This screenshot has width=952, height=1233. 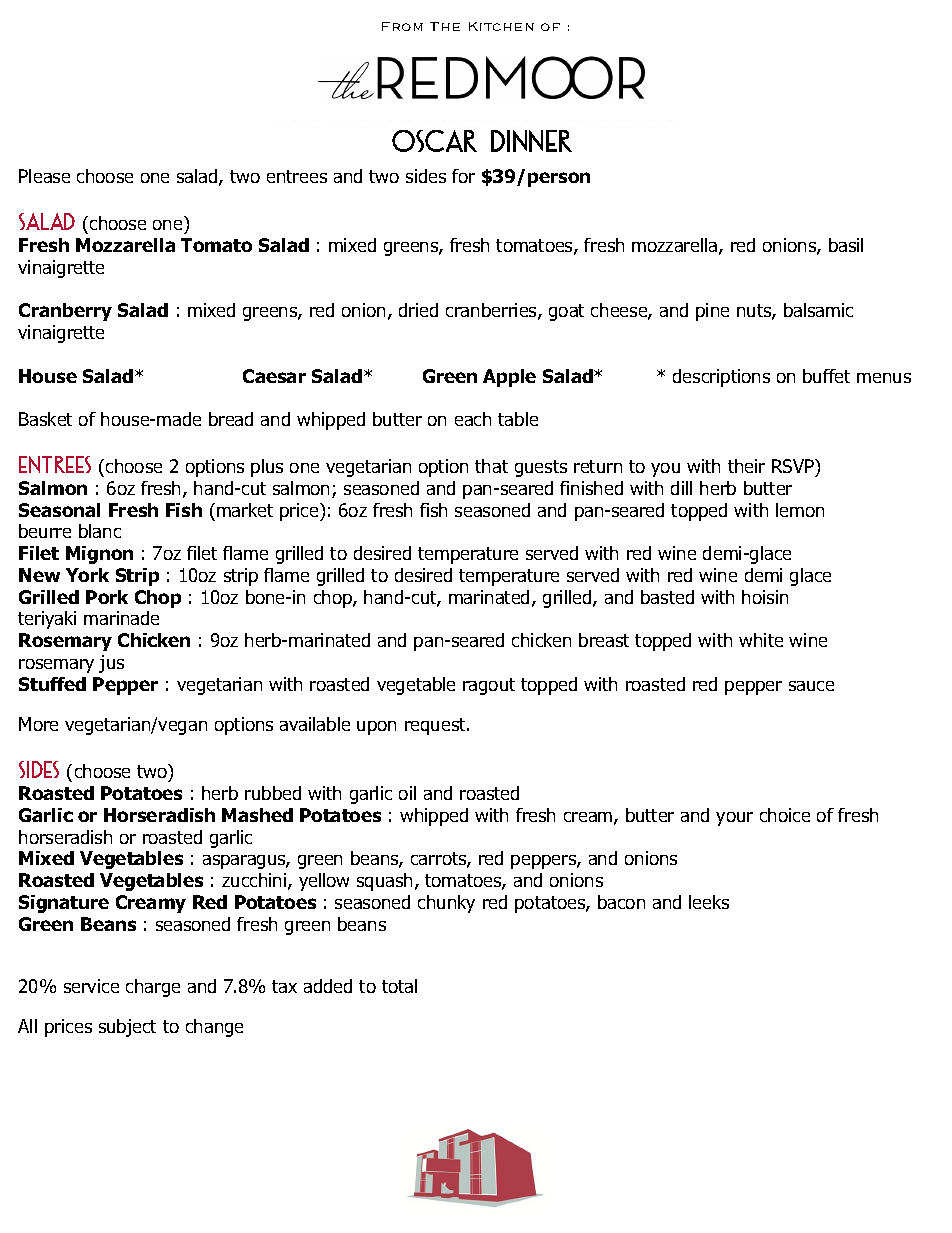 I want to click on total, so click(x=399, y=986).
